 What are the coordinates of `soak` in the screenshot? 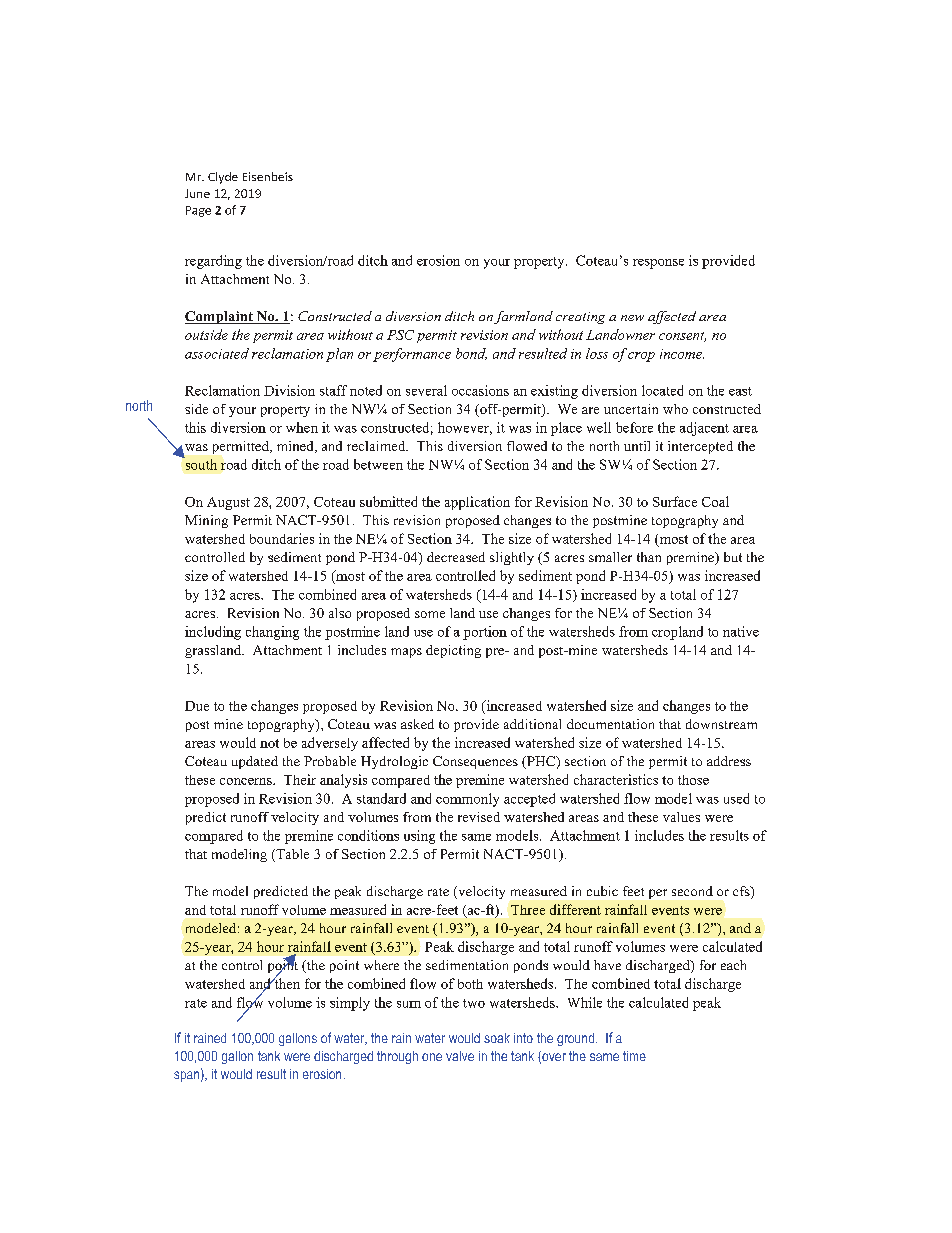 It's located at (497, 1038).
